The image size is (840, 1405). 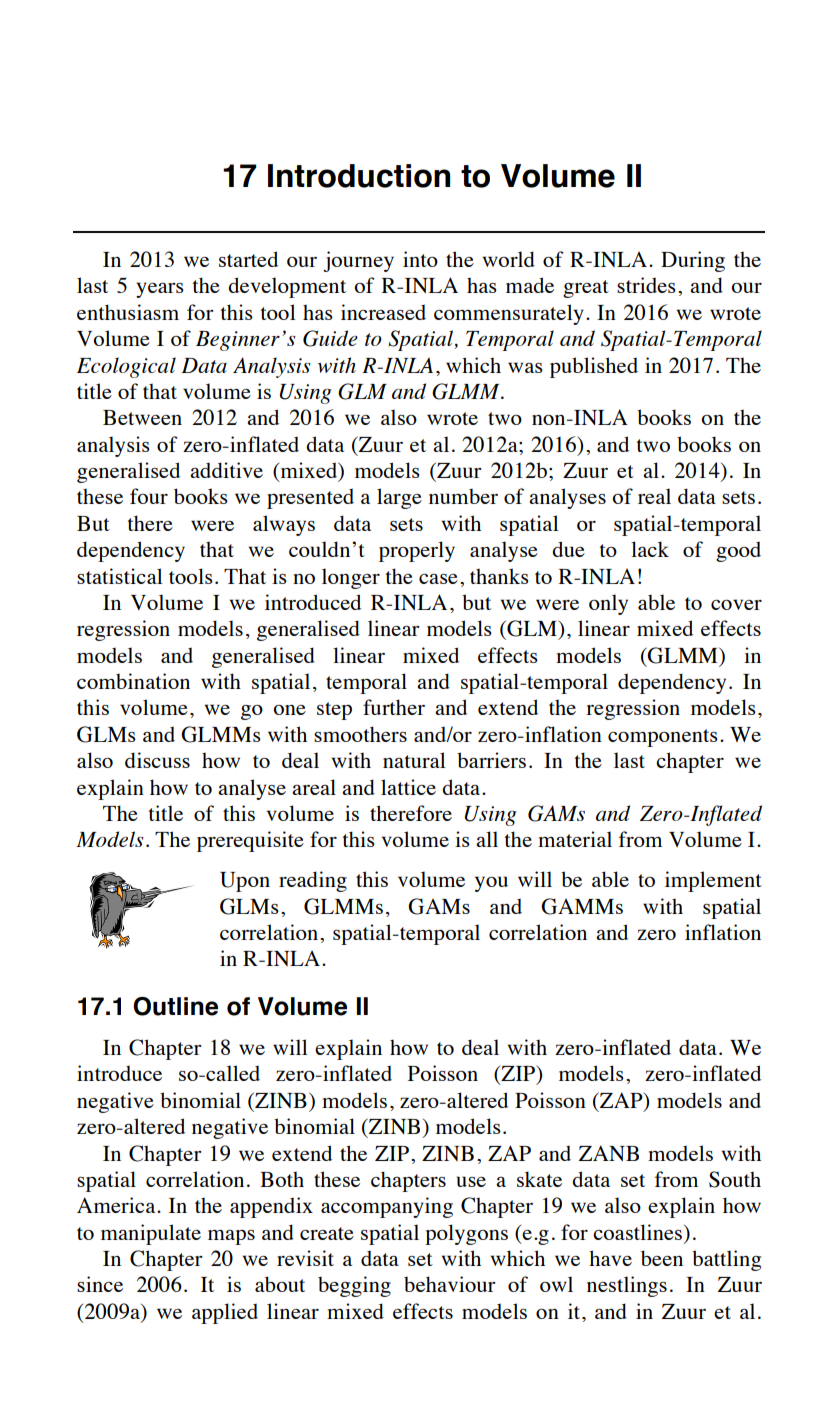 What do you see at coordinates (420, 259) in the page?
I see `into` at bounding box center [420, 259].
